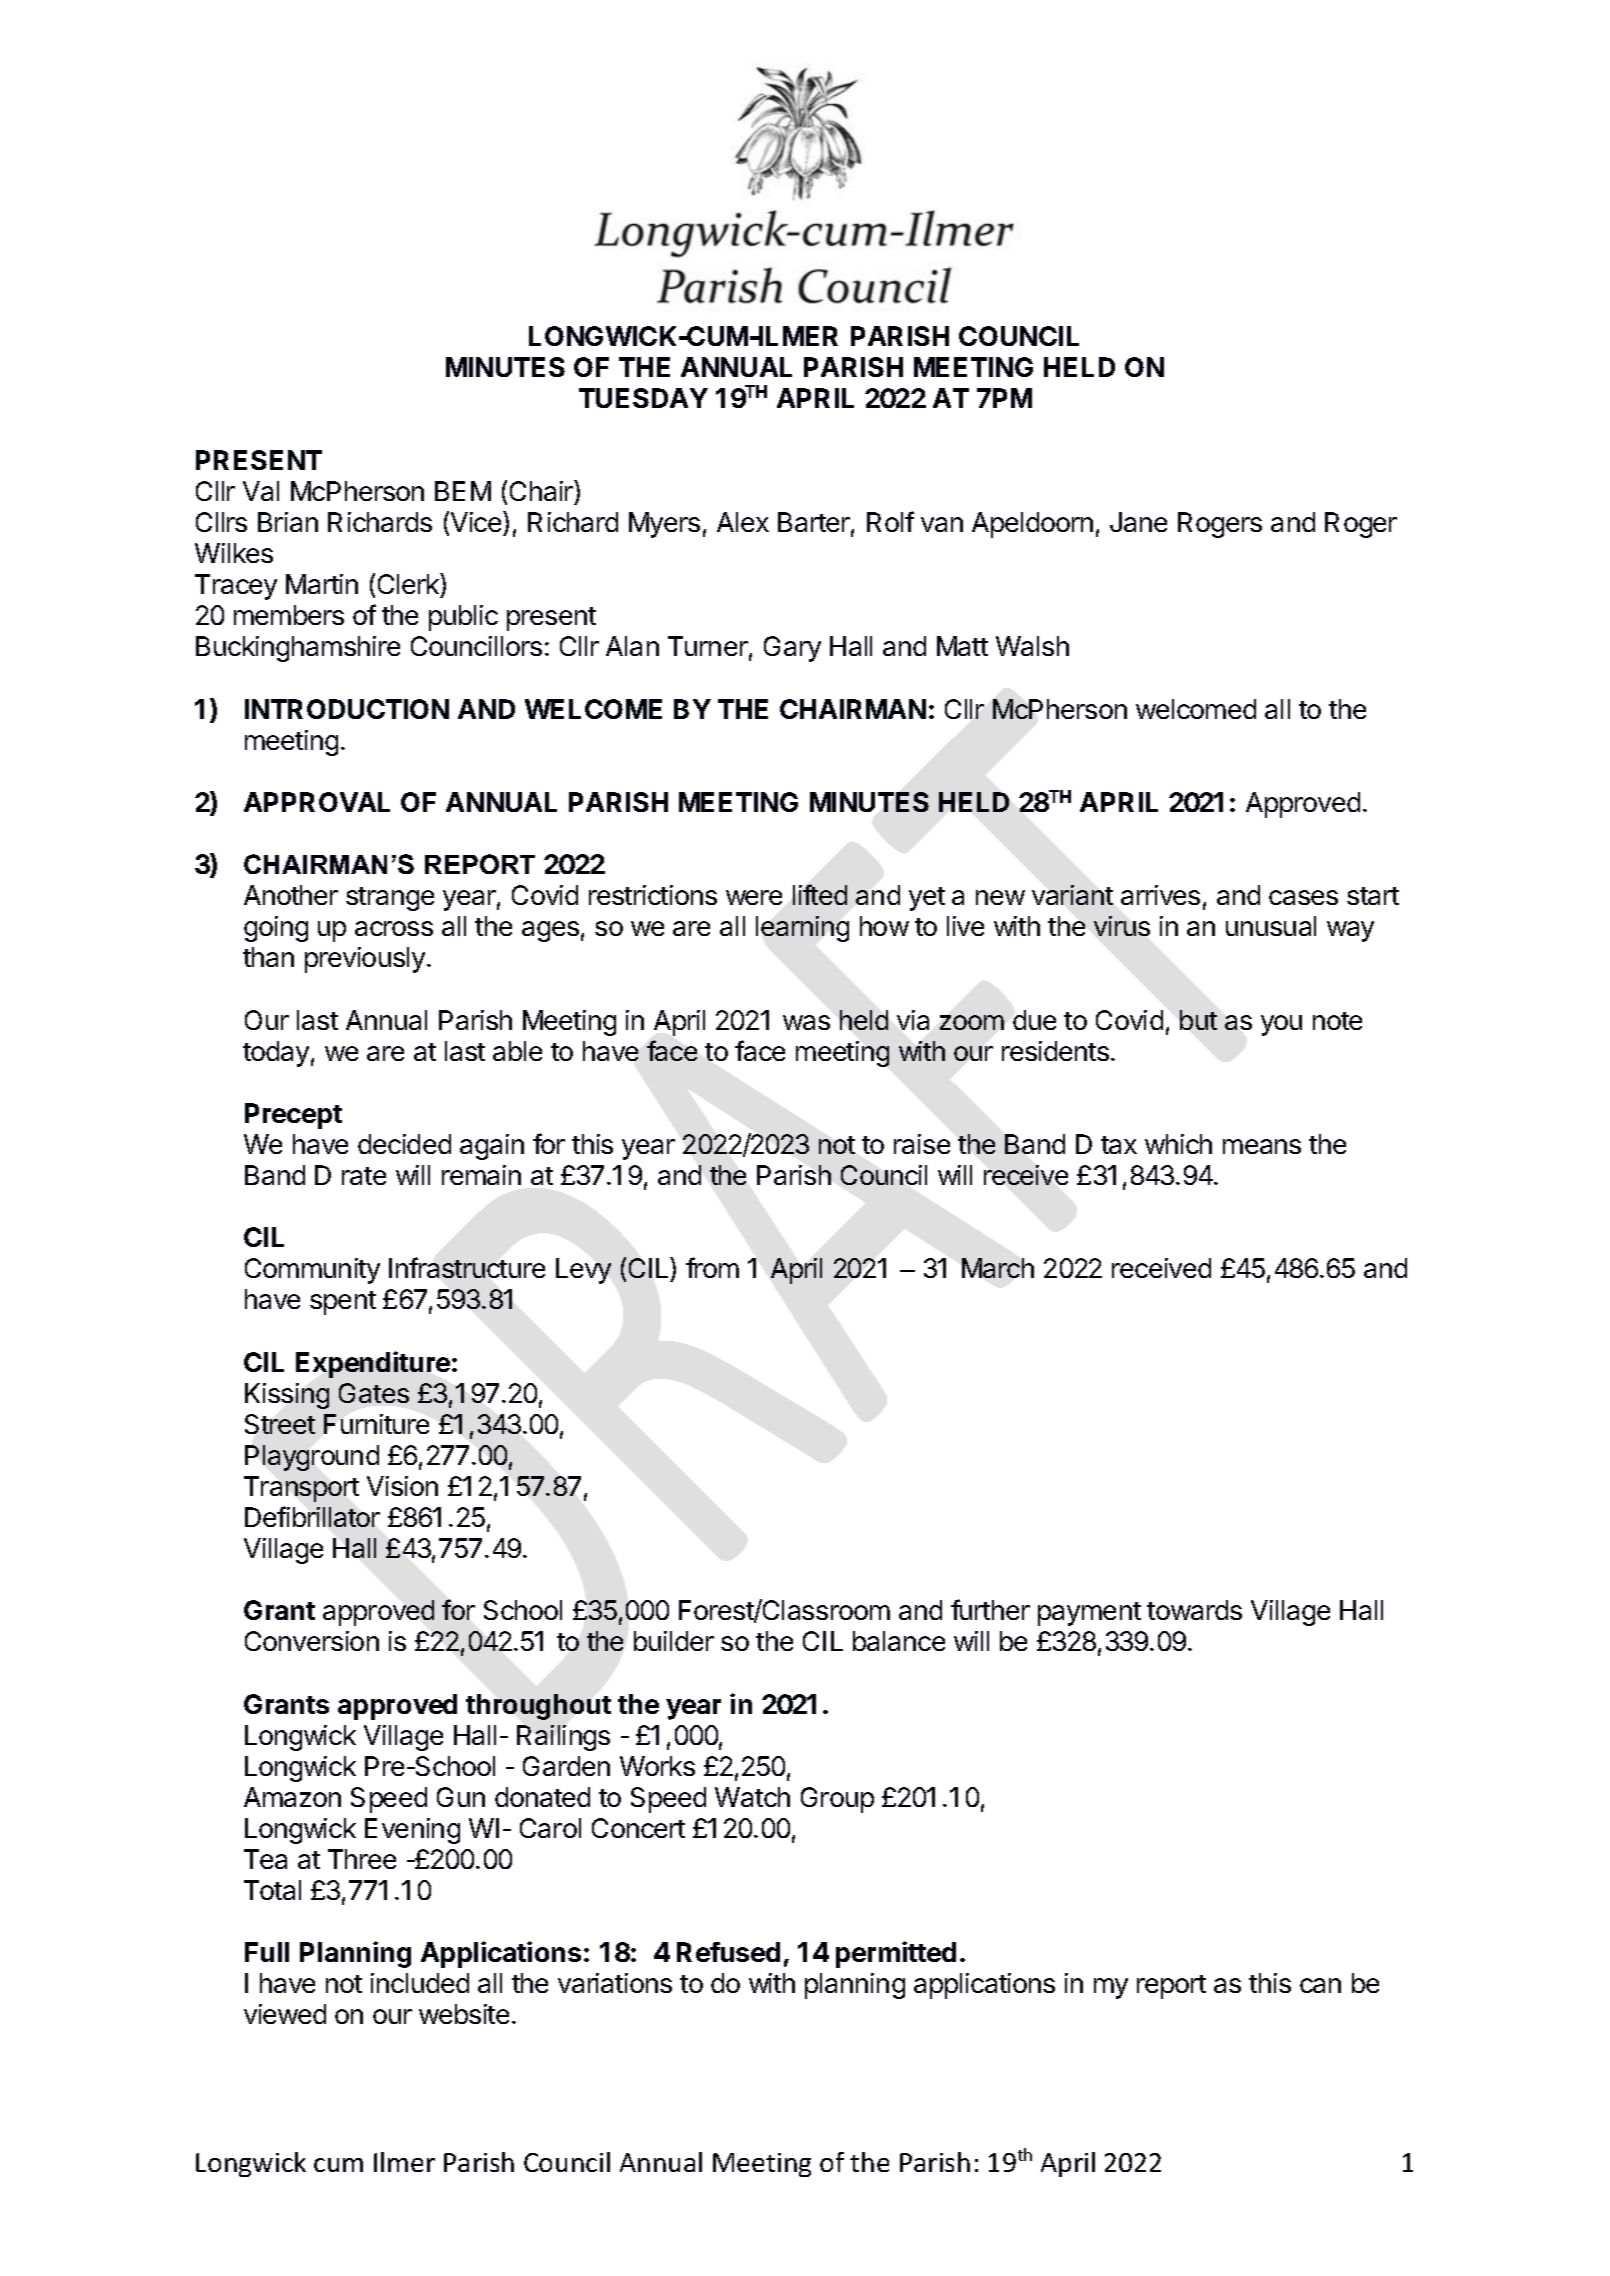 This document has width=1610, height=2276. I want to click on can, so click(1320, 1985).
